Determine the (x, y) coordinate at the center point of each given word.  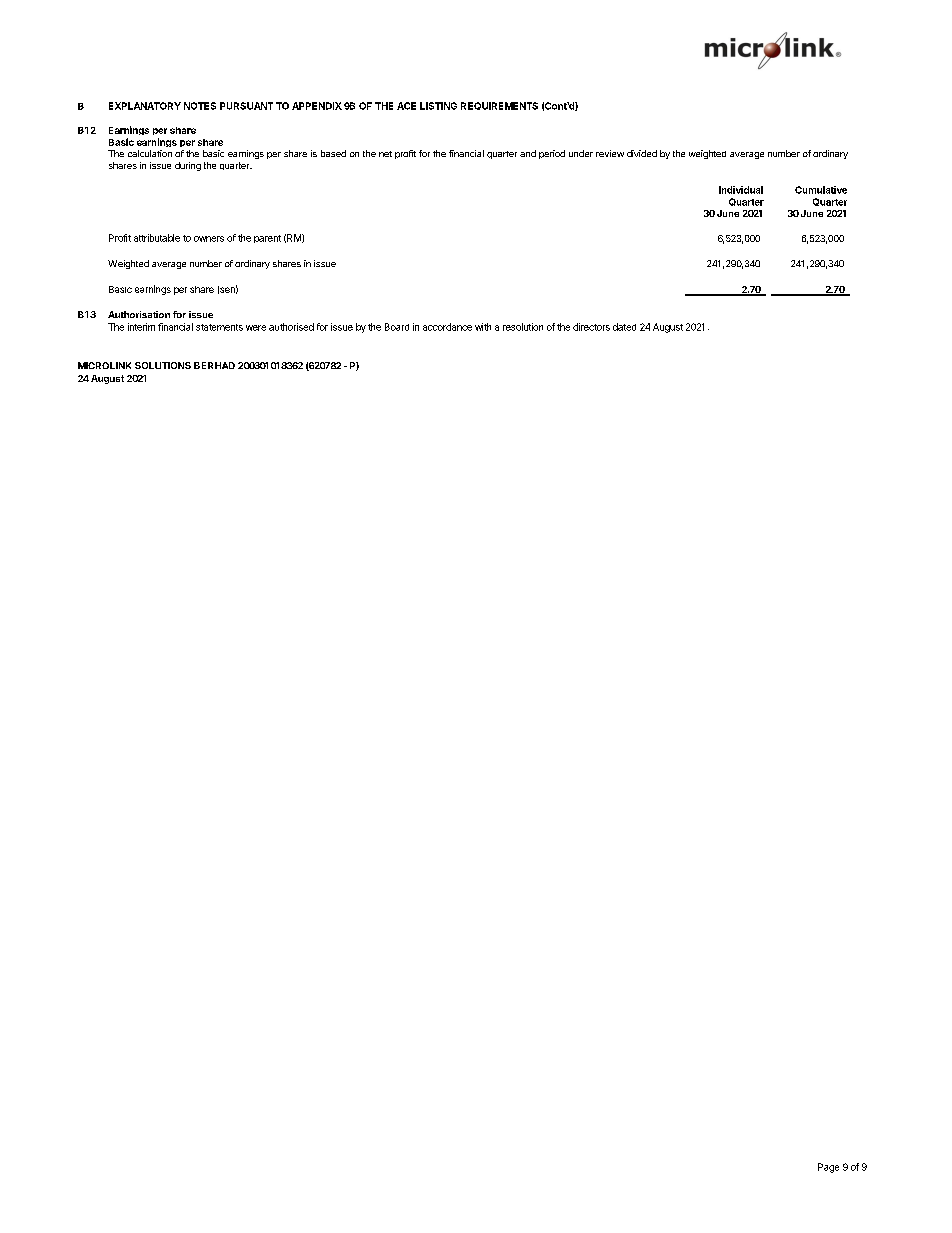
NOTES (200, 106)
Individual (741, 190)
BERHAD (214, 365)
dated (624, 327)
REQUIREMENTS (499, 106)
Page (828, 1168)
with (483, 327)
